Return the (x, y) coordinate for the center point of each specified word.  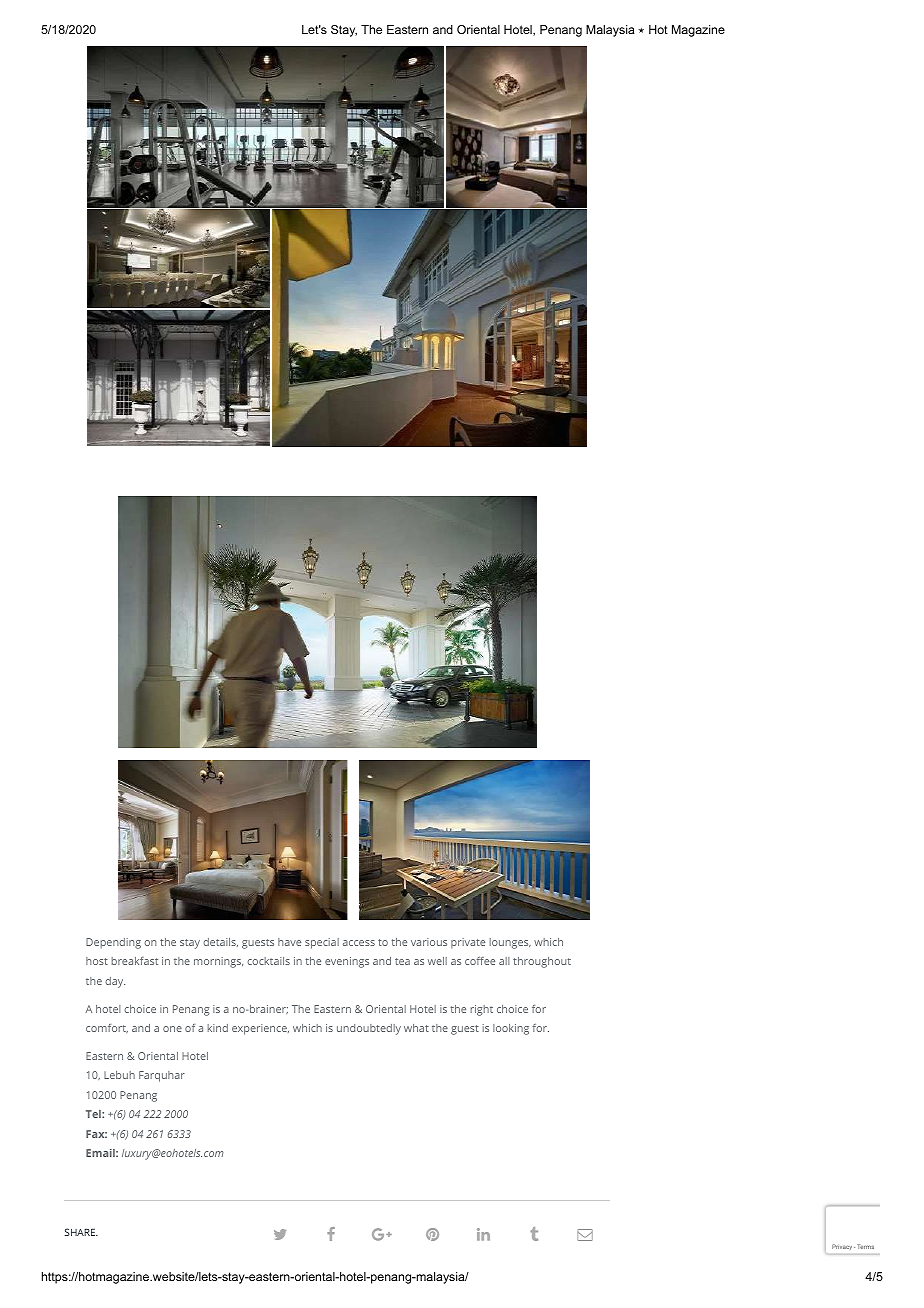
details (220, 942)
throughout (542, 962)
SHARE (81, 1232)
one (172, 1029)
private (468, 943)
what (416, 1028)
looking (511, 1029)
